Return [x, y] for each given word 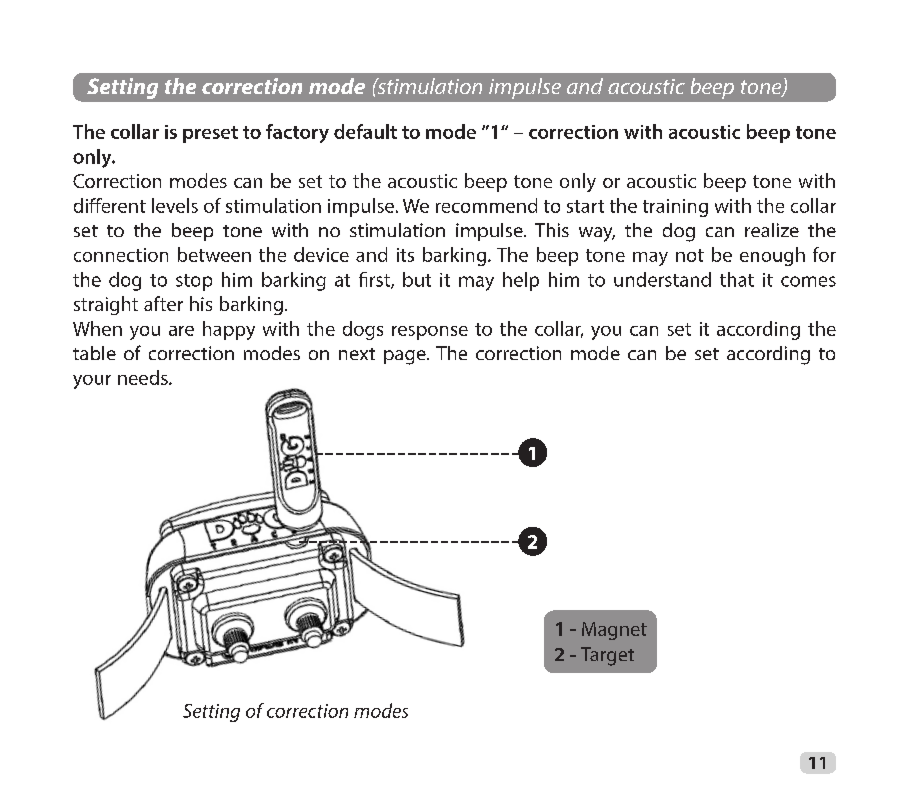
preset [210, 134]
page [406, 357]
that [737, 279]
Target [607, 656]
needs [144, 377]
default [365, 131]
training [675, 208]
